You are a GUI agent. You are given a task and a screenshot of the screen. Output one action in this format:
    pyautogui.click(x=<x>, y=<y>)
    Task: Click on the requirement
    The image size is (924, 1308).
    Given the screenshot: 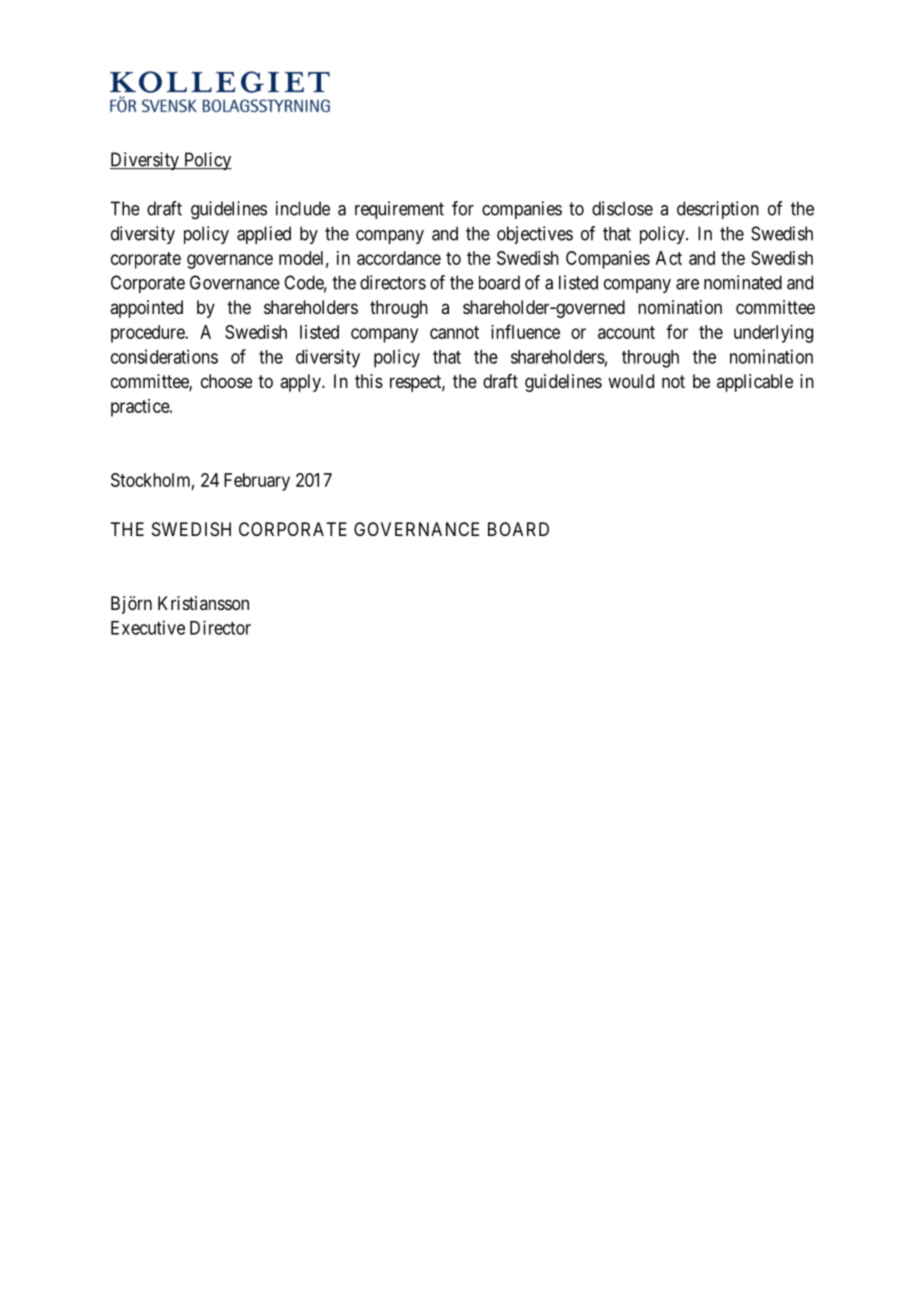 What is the action you would take?
    pyautogui.click(x=399, y=210)
